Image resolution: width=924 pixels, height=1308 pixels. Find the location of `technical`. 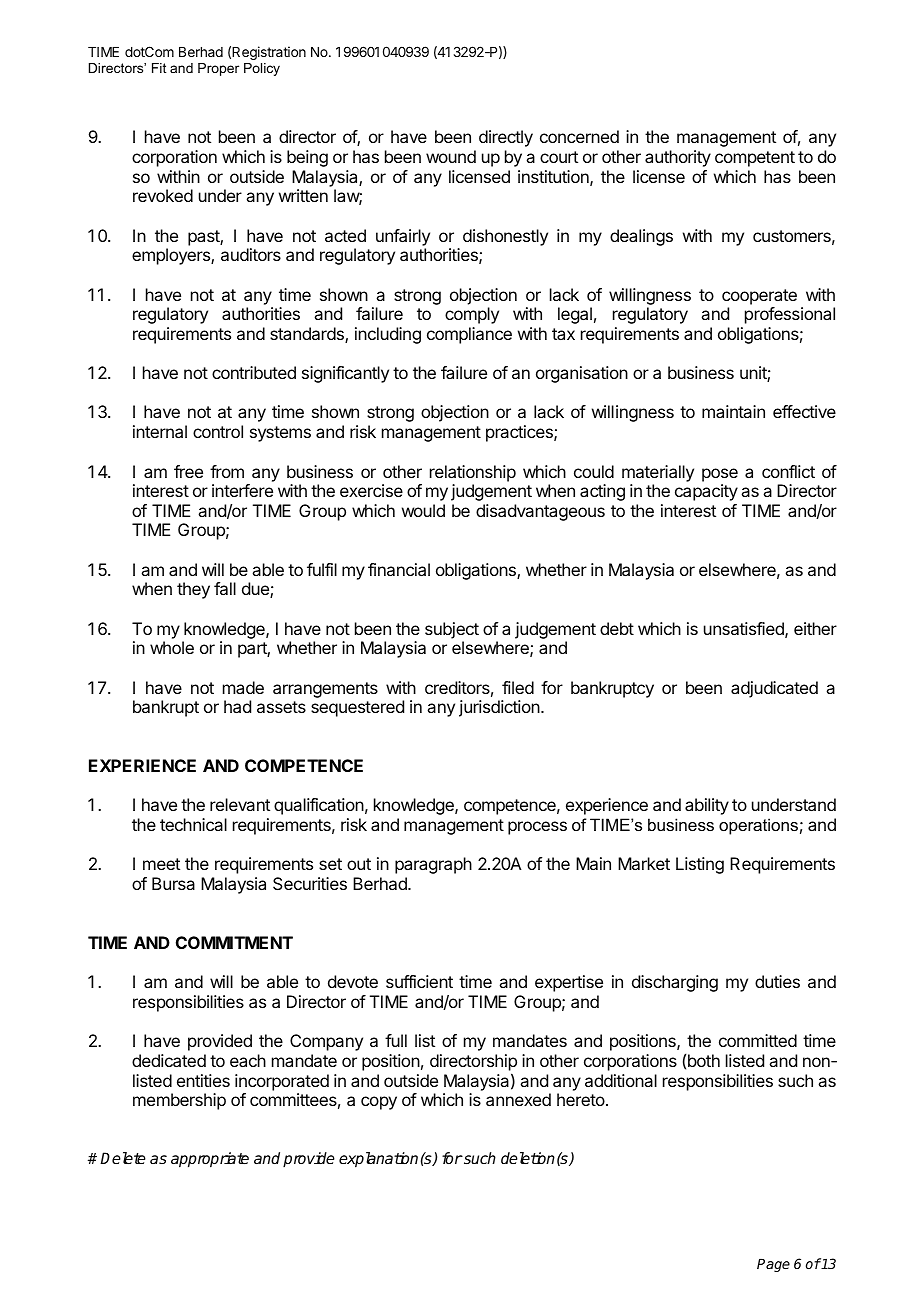

technical is located at coordinates (193, 824).
